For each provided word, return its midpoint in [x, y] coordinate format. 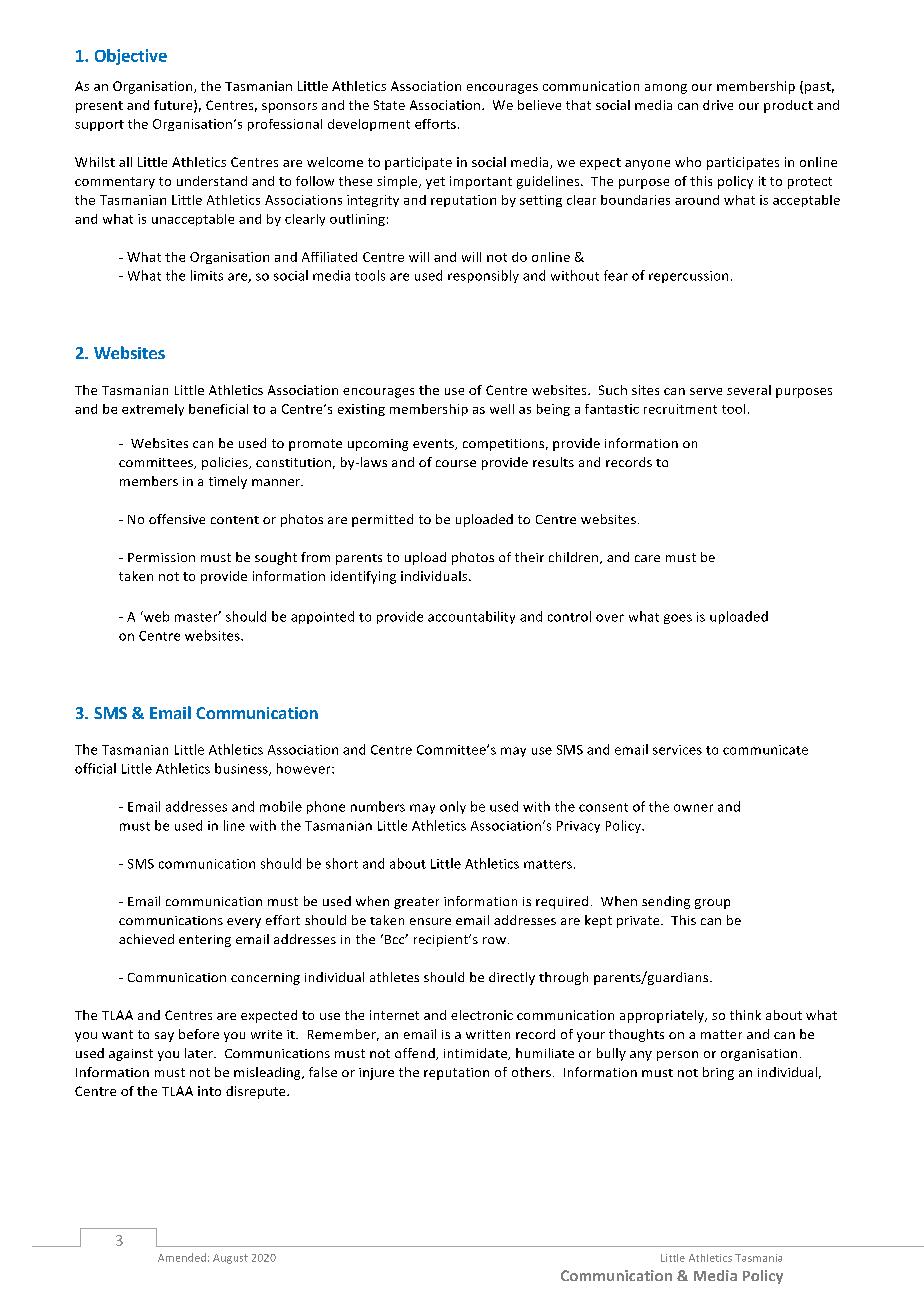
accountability [471, 617]
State [389, 105]
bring [718, 1073]
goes [678, 619]
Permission [161, 557]
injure [376, 1074]
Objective [131, 57]
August [230, 1259]
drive [718, 105]
